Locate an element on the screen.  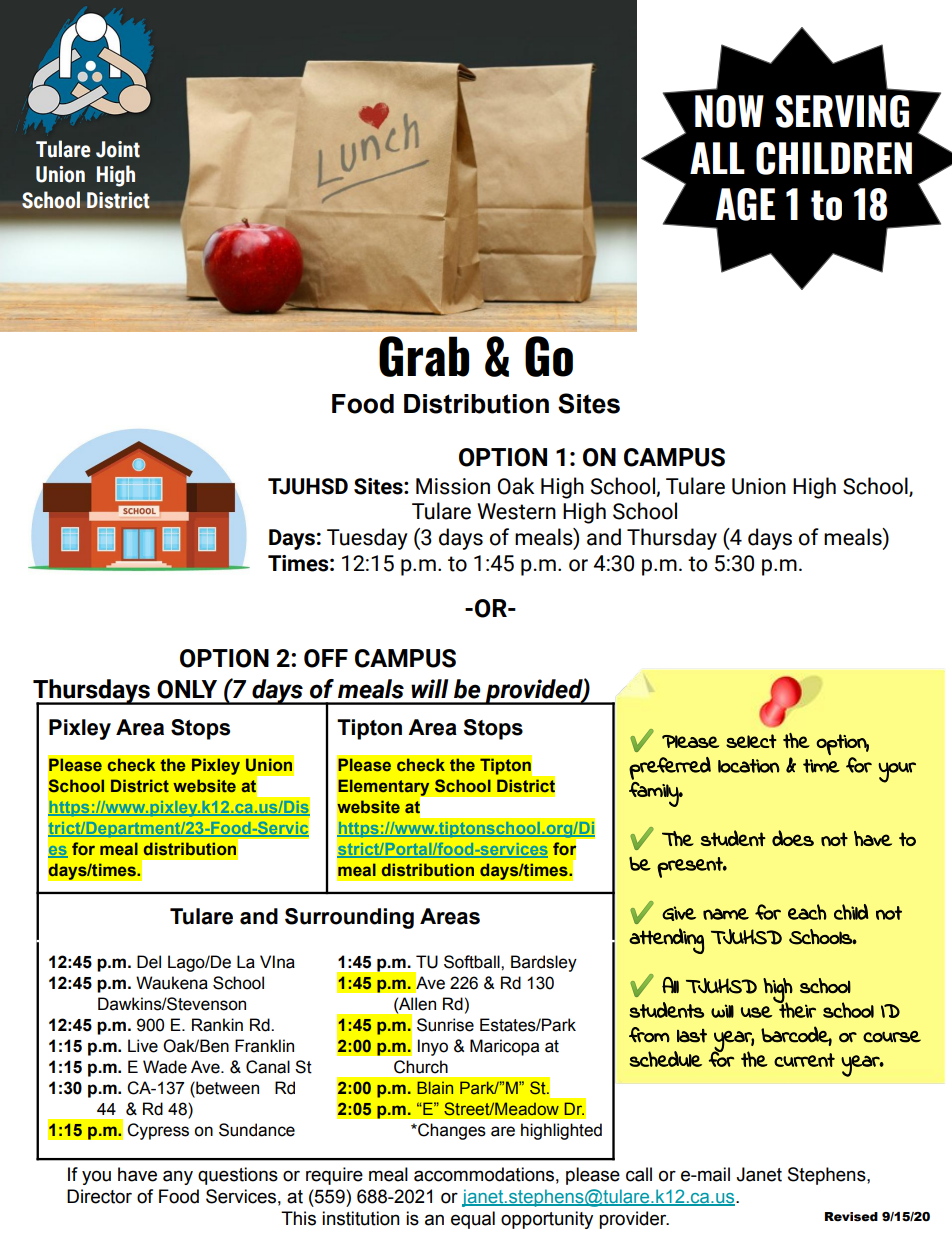
Western is located at coordinates (516, 511).
